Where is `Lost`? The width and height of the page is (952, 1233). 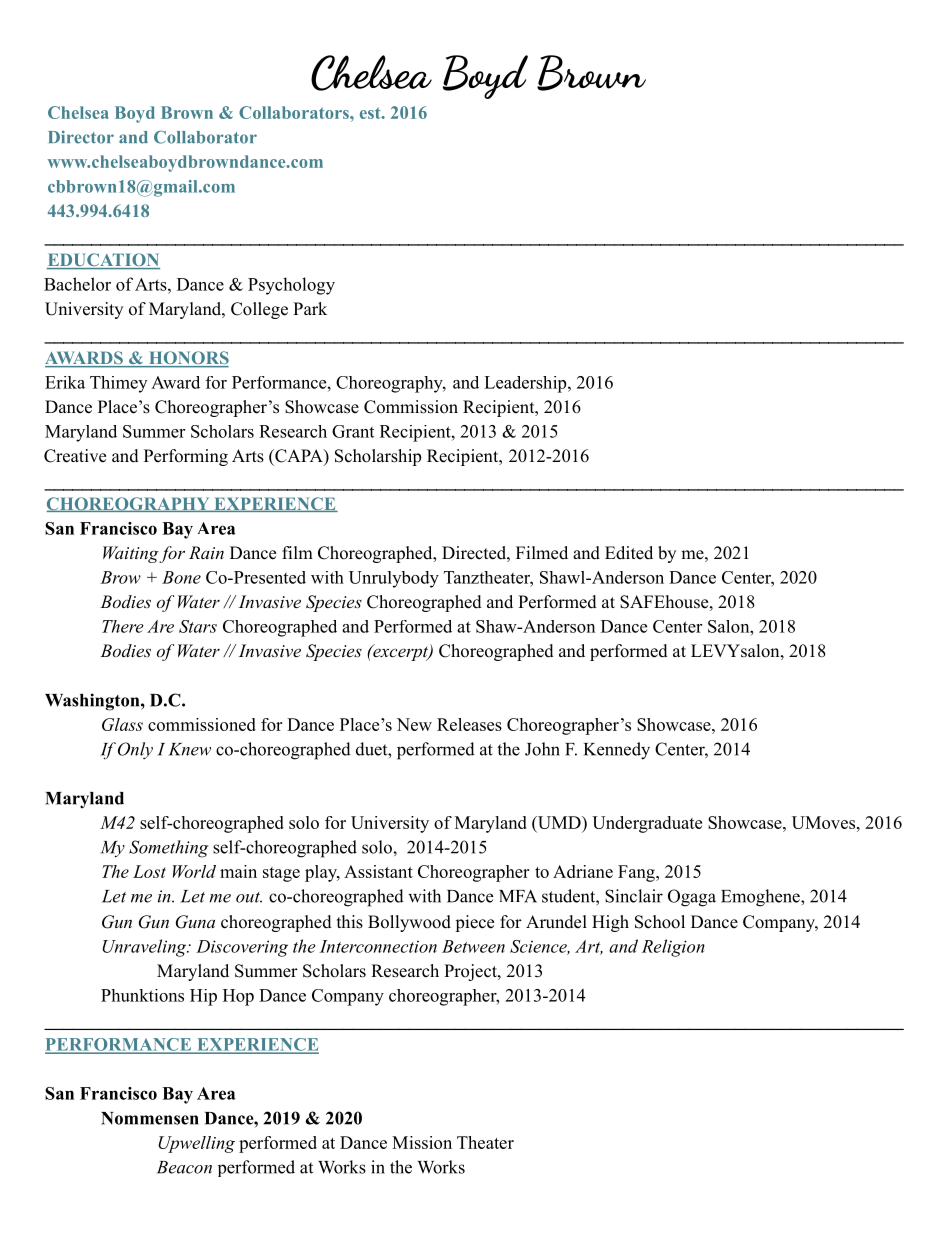 Lost is located at coordinates (149, 871).
